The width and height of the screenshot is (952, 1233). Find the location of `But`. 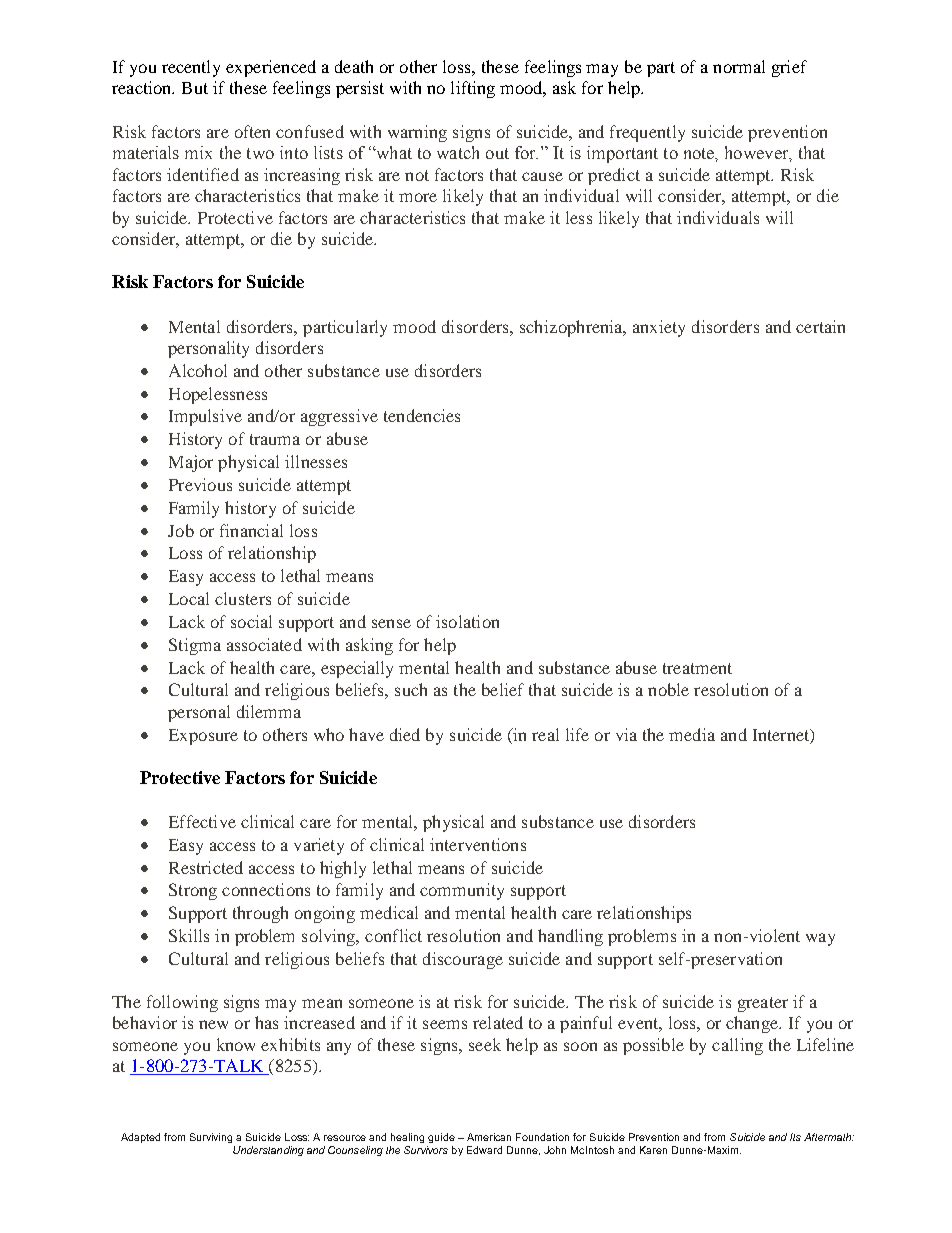

But is located at coordinates (195, 88).
